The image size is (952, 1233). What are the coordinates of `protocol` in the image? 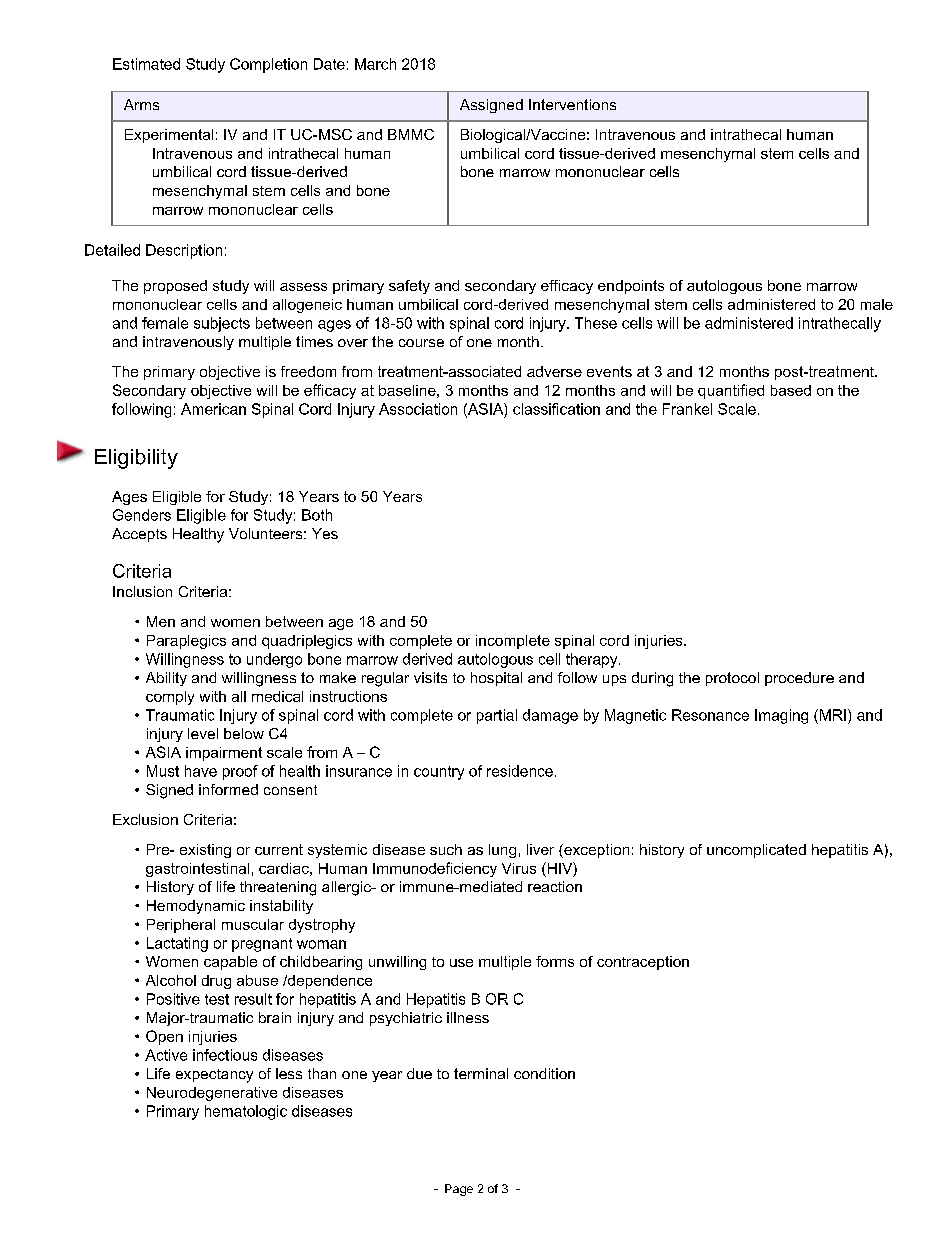 It's located at (732, 679).
